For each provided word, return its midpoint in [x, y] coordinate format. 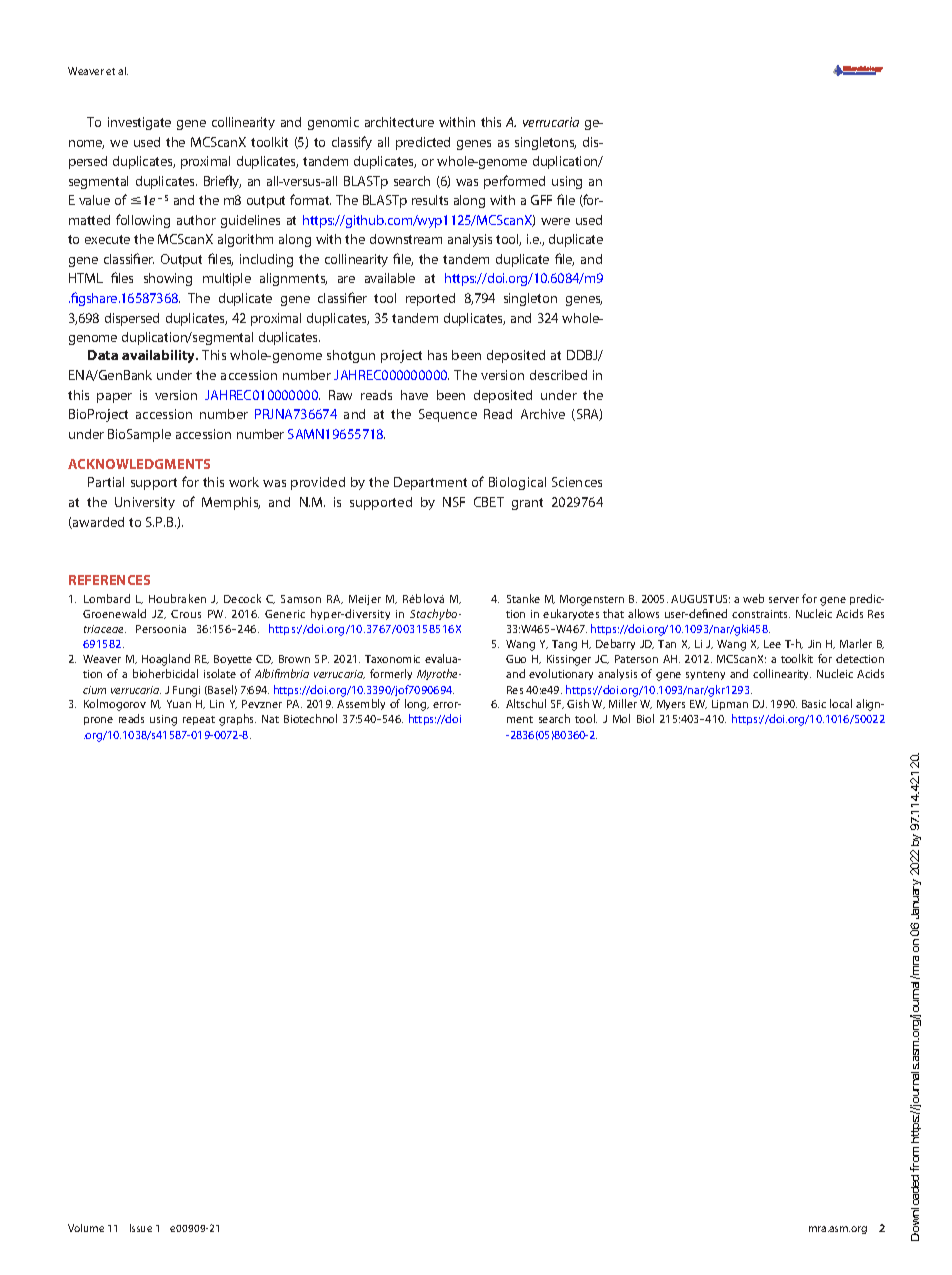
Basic [814, 704]
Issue [141, 1228]
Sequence [448, 415]
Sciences [577, 482]
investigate [139, 123]
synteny [705, 675]
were [555, 221]
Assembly [361, 704]
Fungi [186, 691]
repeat [199, 720]
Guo [516, 659]
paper [114, 398]
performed [514, 182]
